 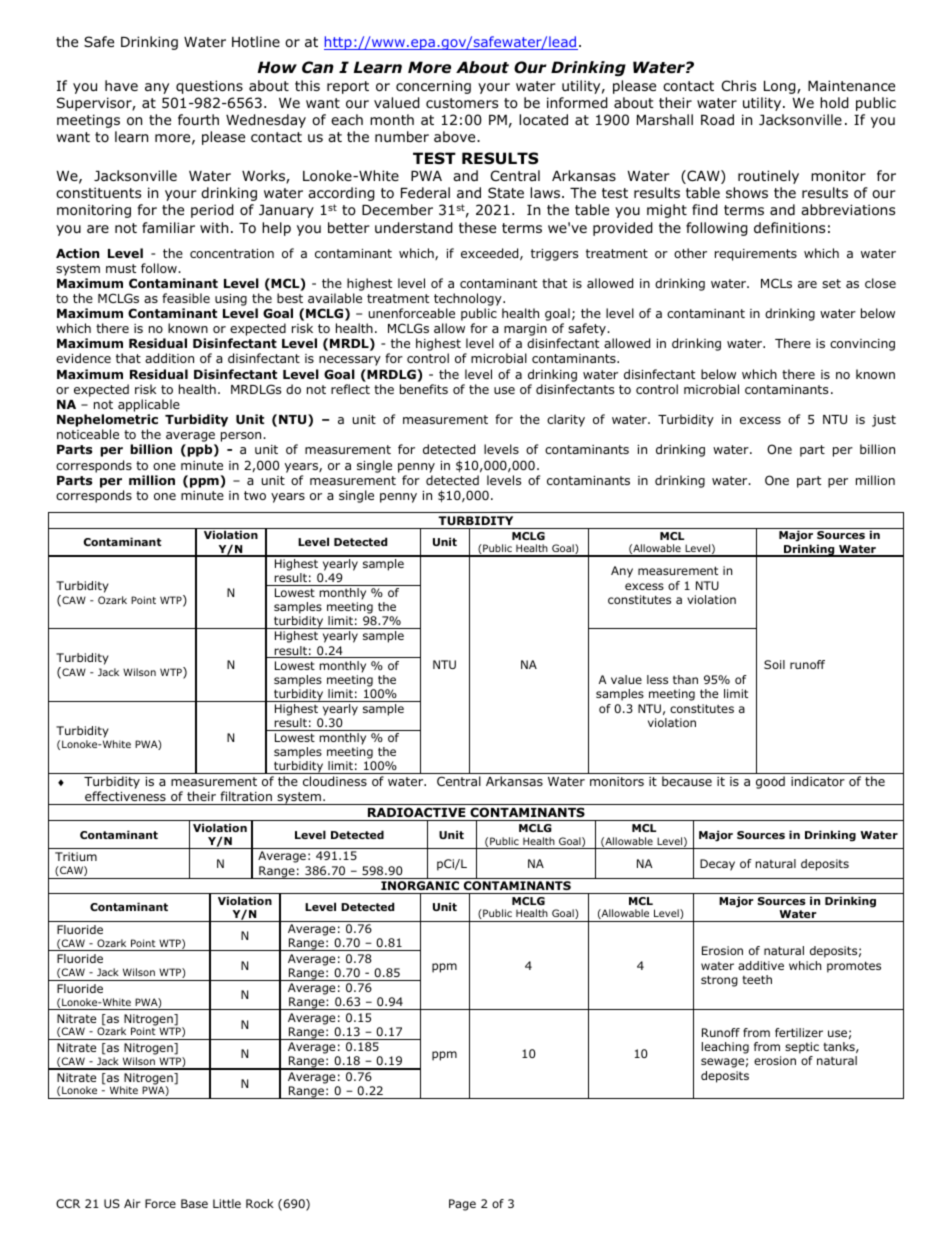 What do you see at coordinates (246, 796) in the screenshot?
I see `filtration` at bounding box center [246, 796].
